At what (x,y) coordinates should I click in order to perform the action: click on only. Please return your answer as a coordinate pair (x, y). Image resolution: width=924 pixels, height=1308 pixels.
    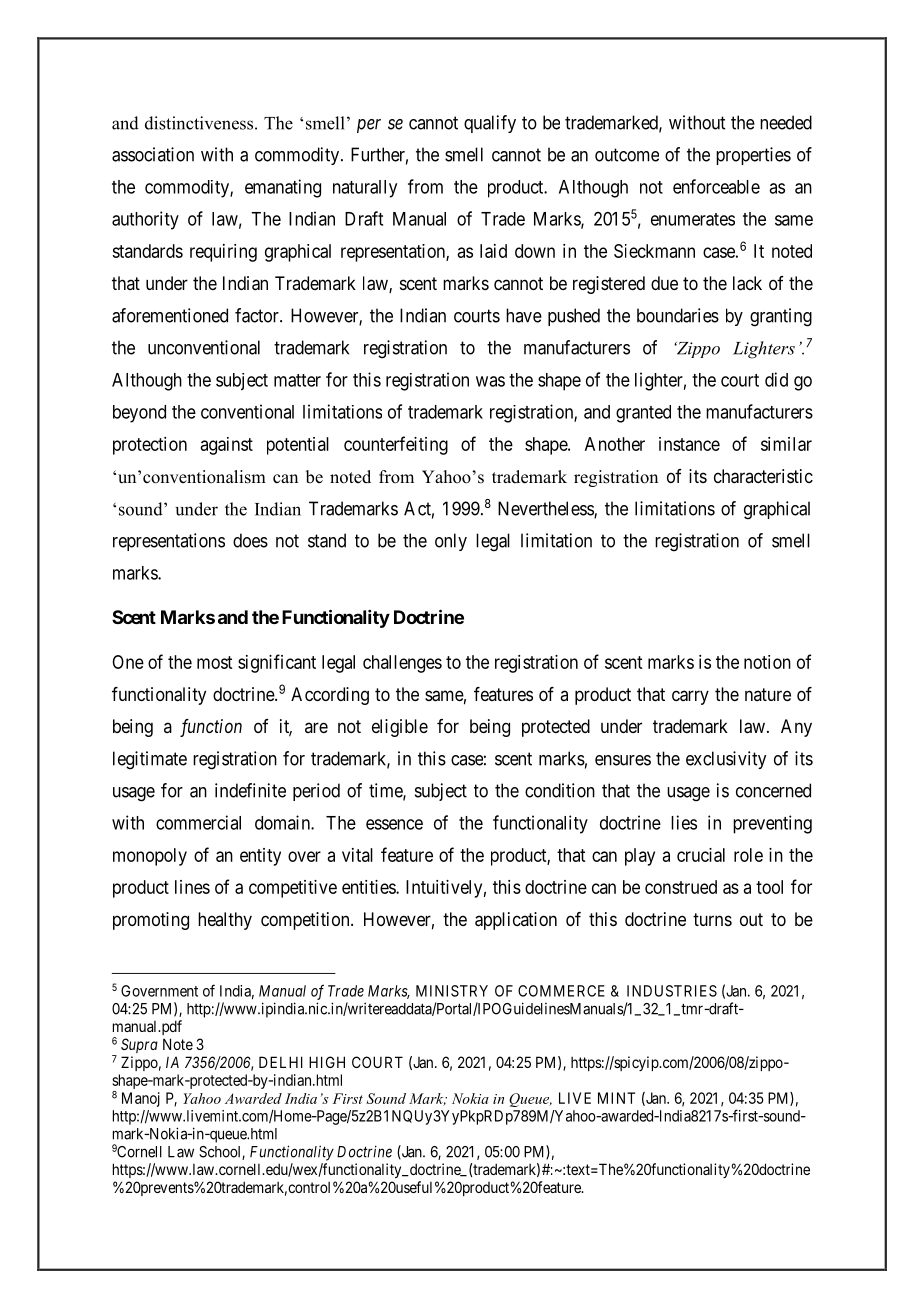
    Looking at the image, I should click on (451, 542).
